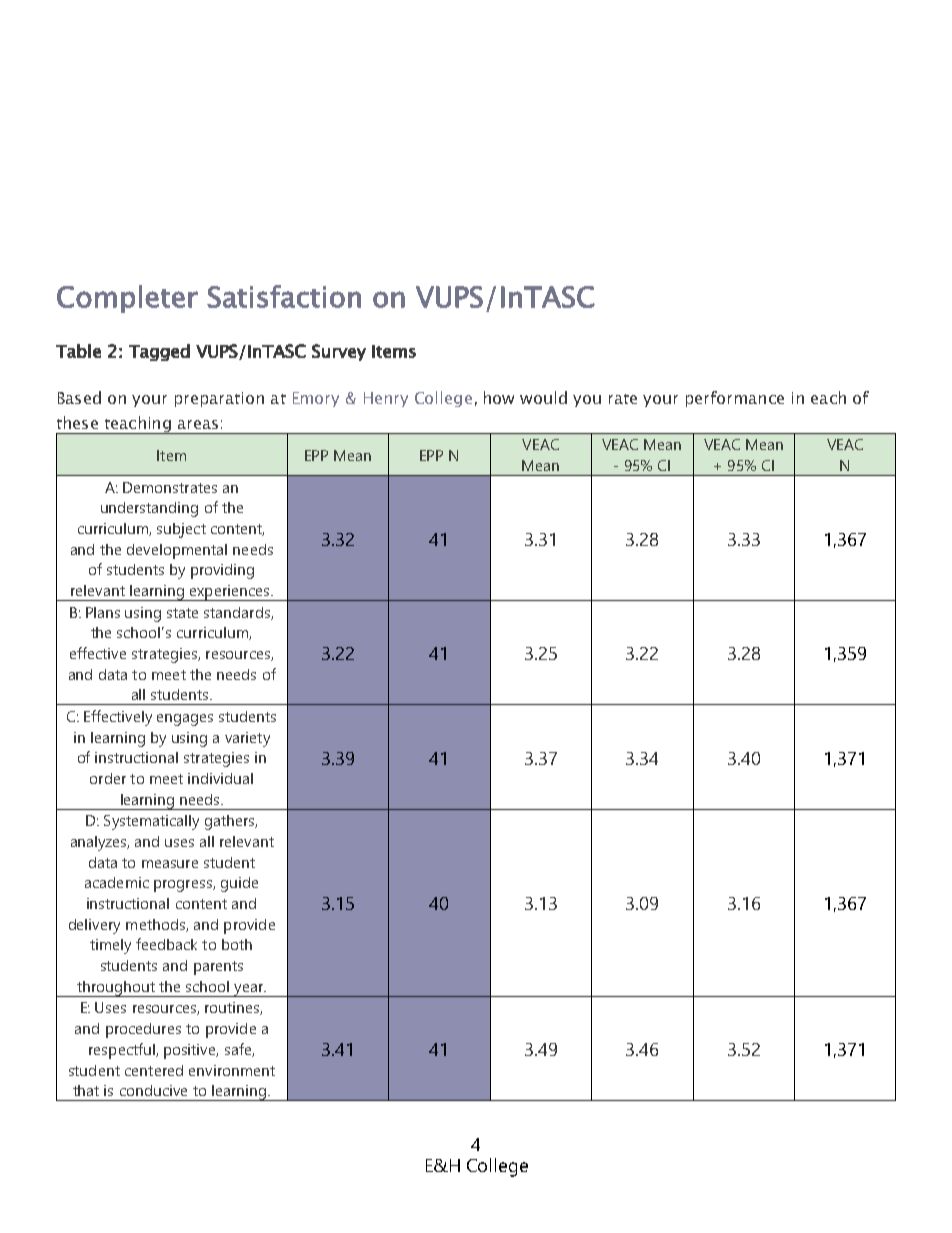 This screenshot has height=1233, width=952. I want to click on centered, so click(154, 1070).
